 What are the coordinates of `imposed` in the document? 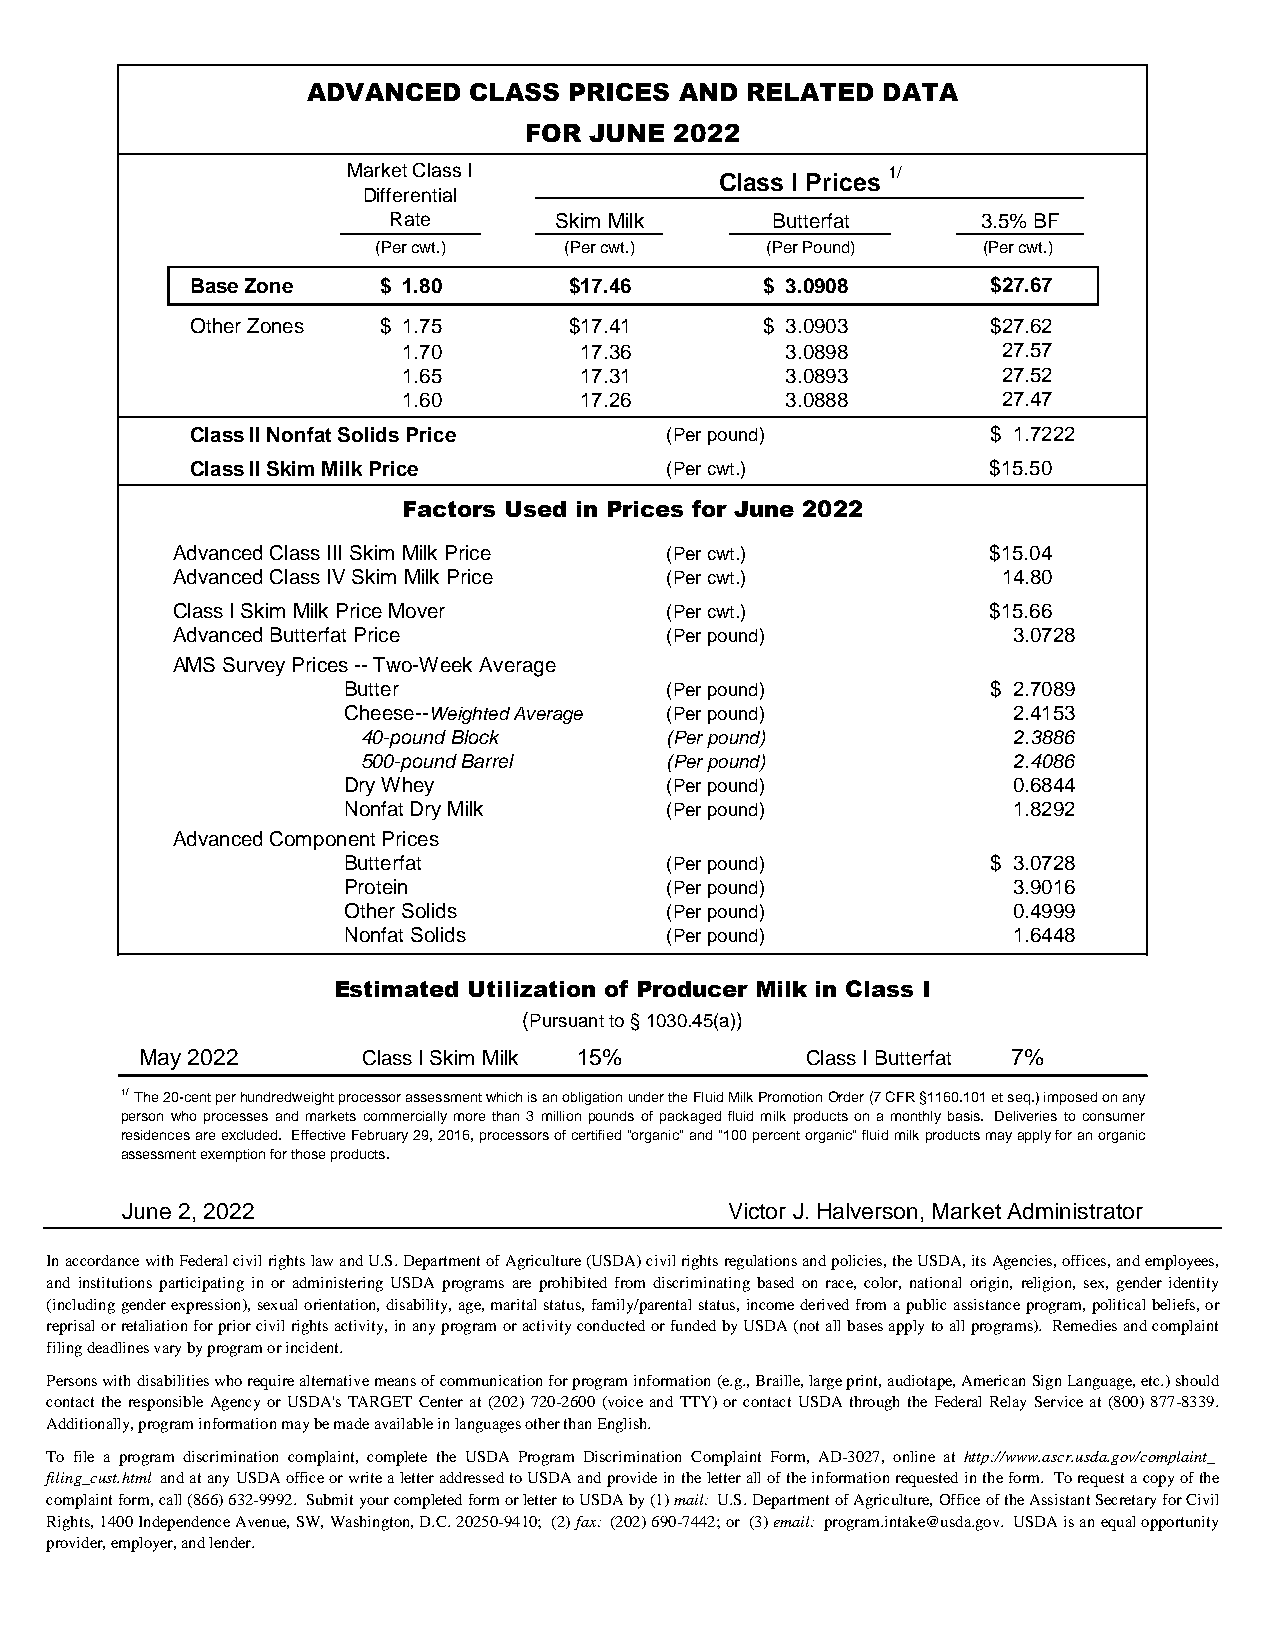 It's located at (1070, 1098).
